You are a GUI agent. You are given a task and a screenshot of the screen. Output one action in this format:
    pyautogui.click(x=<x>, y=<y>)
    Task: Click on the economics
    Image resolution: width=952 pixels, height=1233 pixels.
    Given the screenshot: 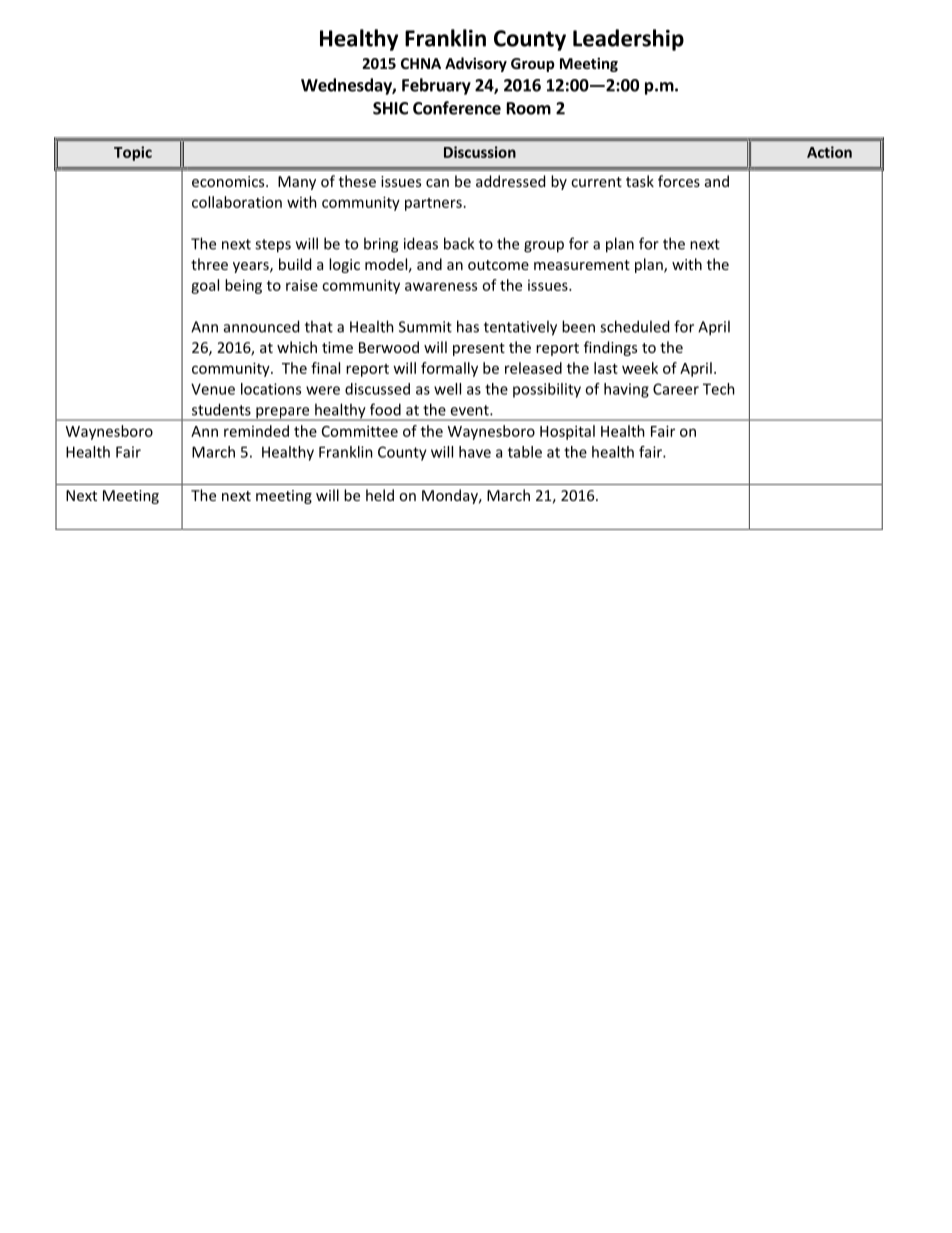 What is the action you would take?
    pyautogui.click(x=229, y=181)
